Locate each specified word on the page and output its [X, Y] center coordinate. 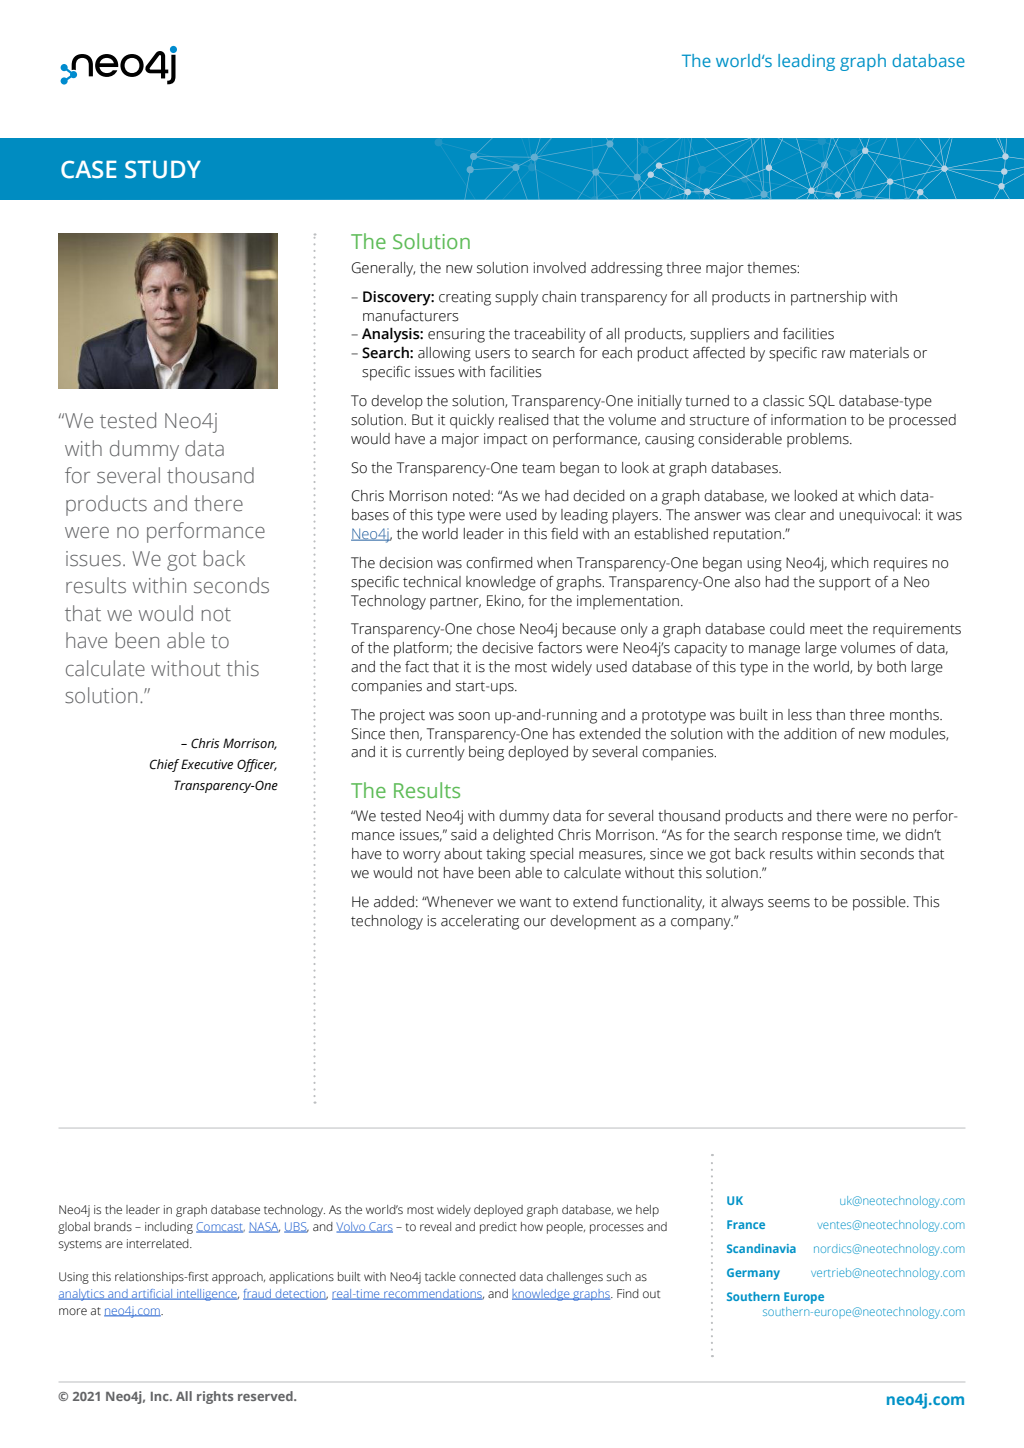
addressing [627, 269]
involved [560, 268]
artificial [152, 1294]
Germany [753, 1274]
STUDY [163, 169]
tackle [440, 1276]
